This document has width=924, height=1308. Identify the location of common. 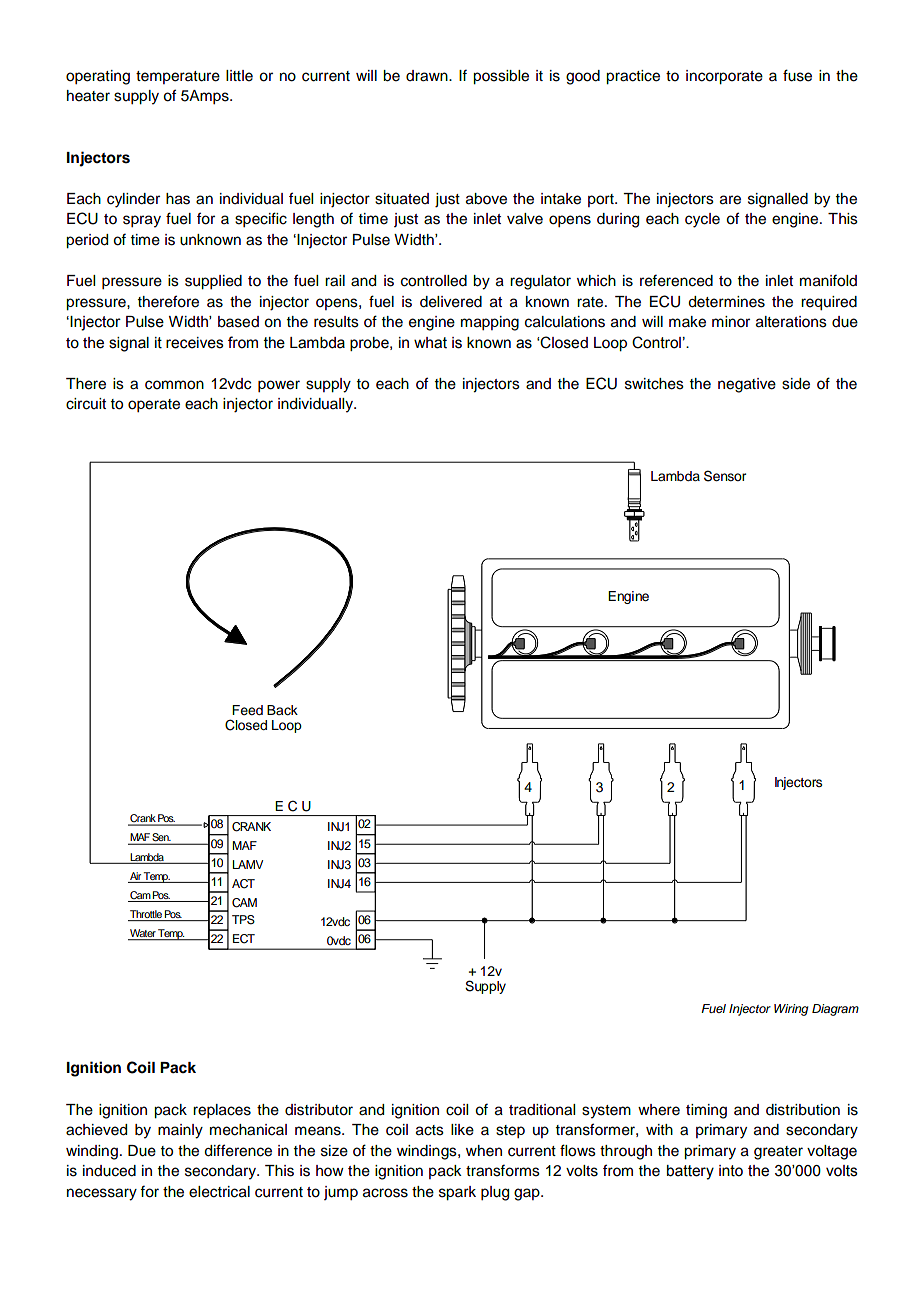
(174, 385).
